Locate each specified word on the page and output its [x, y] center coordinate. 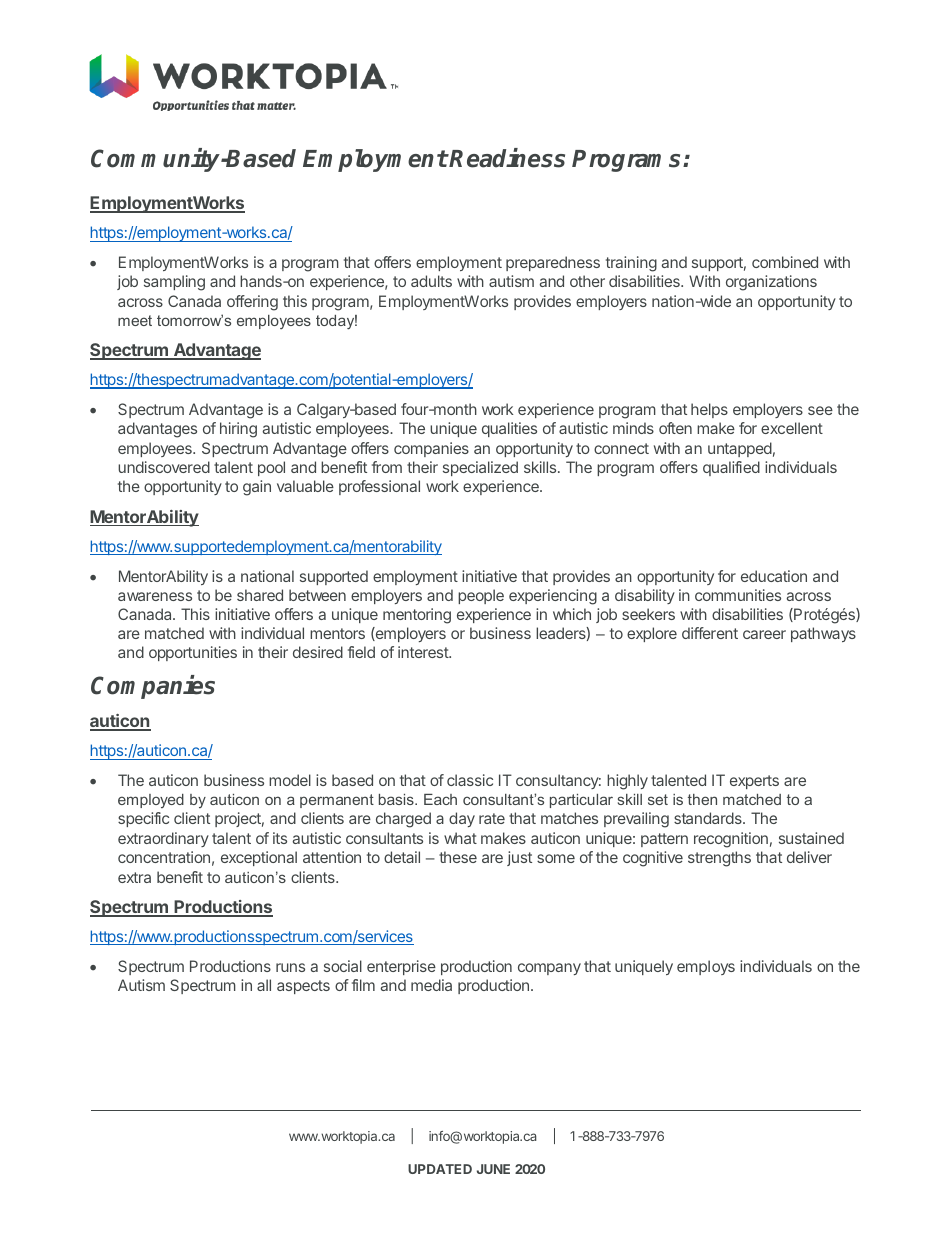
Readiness [507, 158]
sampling [174, 283]
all [264, 985]
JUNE [493, 1169]
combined [785, 262]
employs [706, 967]
